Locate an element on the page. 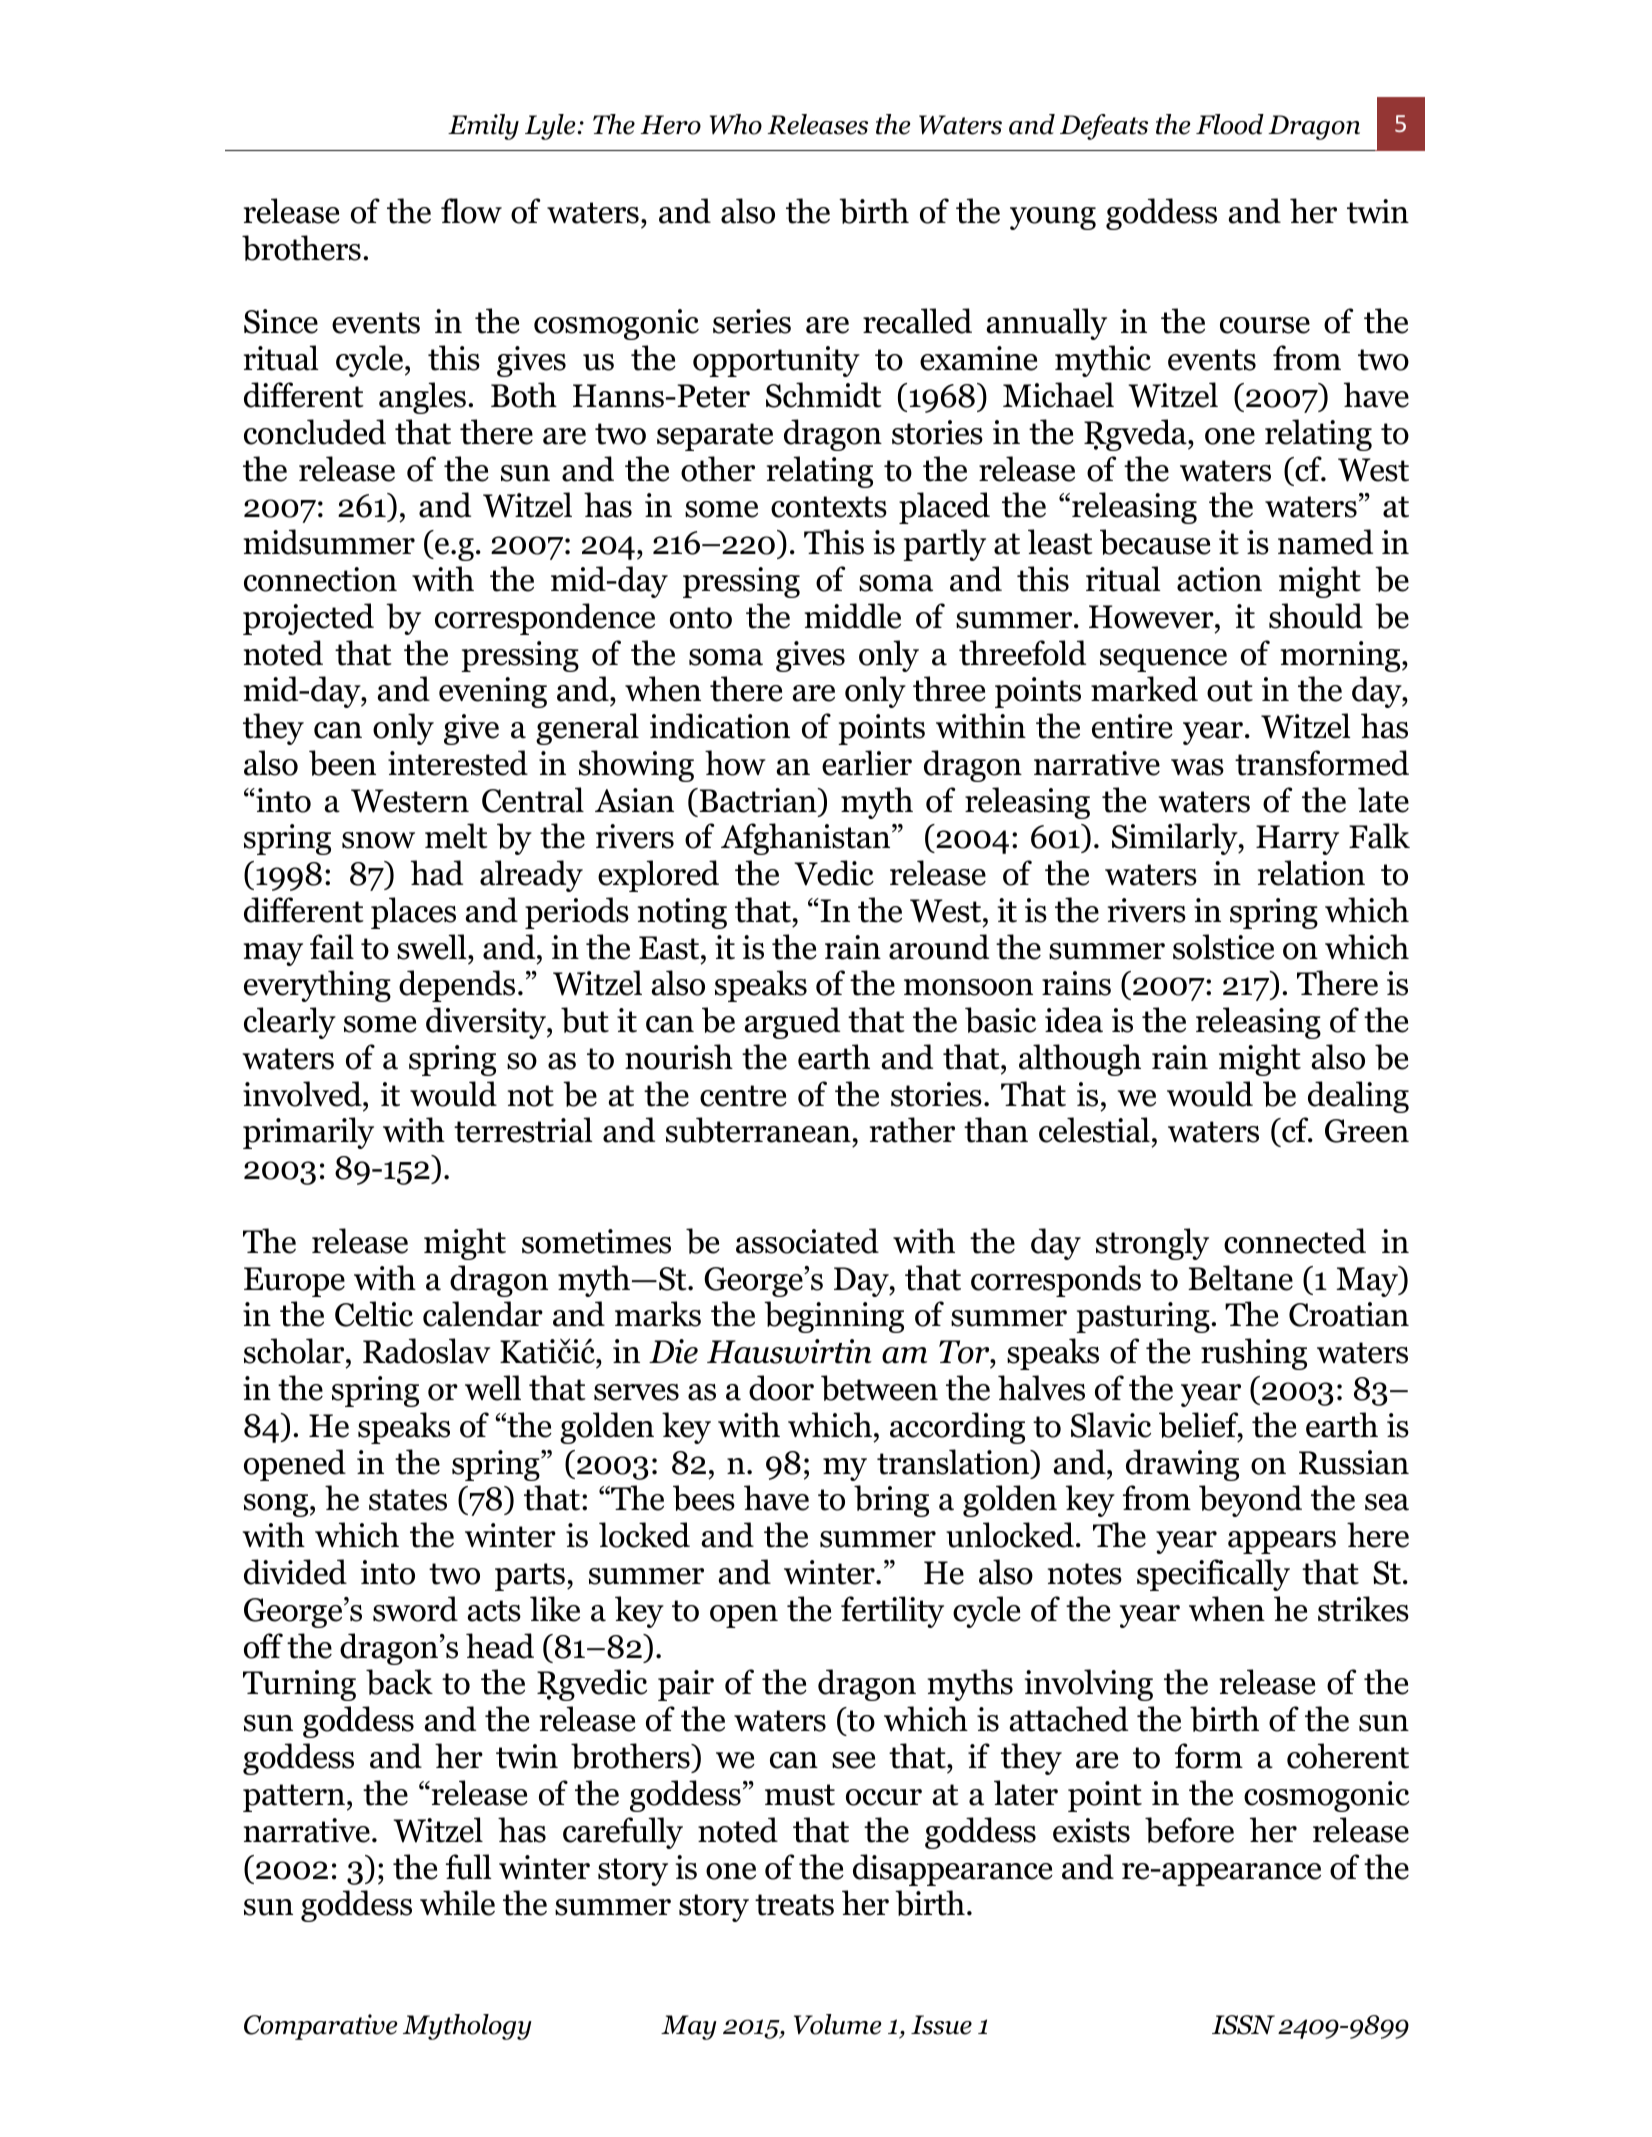  flow is located at coordinates (471, 211).
